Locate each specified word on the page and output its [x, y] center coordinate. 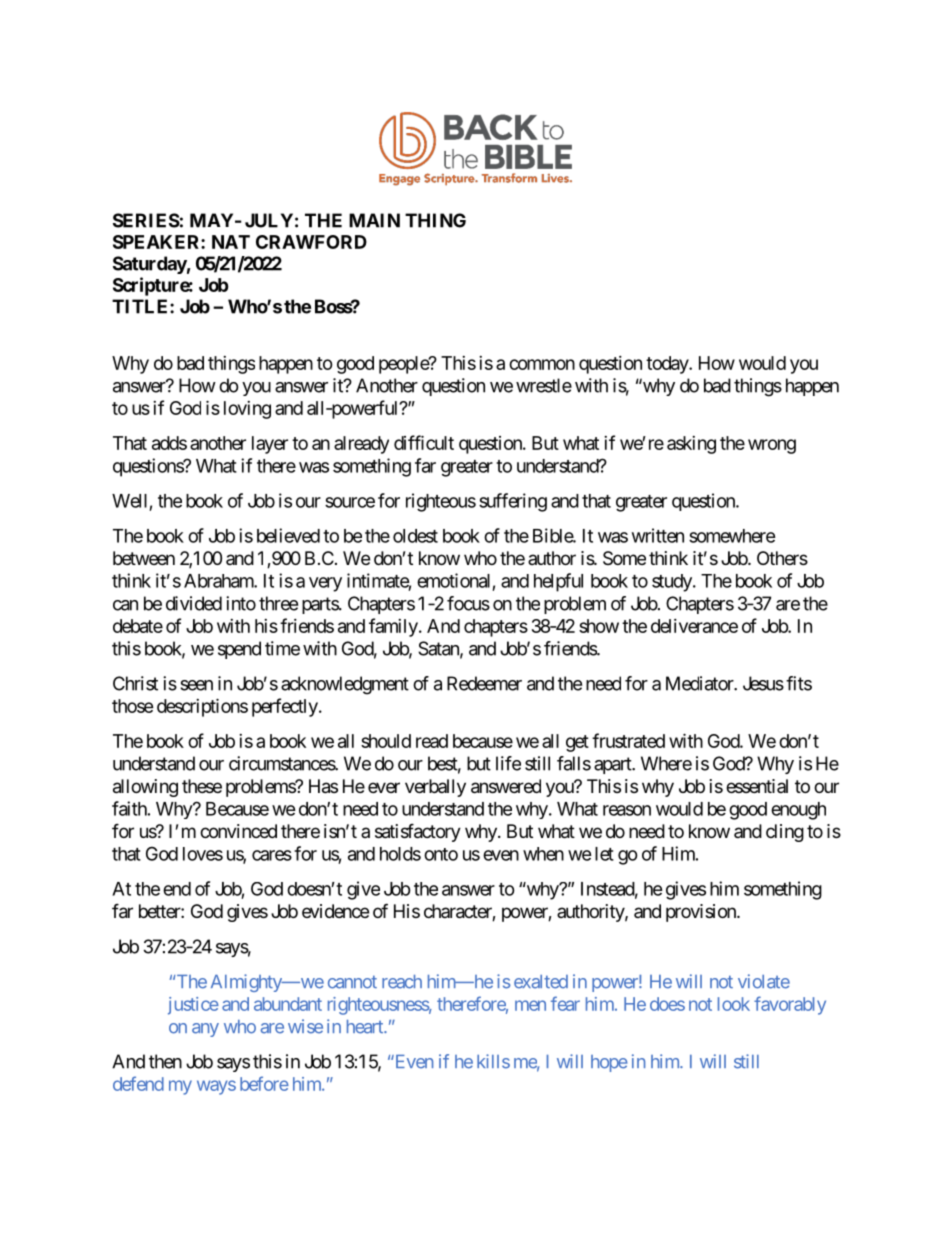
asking [691, 445]
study [673, 583]
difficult [424, 442]
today [668, 365]
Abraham [219, 581]
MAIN [374, 220]
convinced [238, 831]
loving [247, 410]
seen [196, 685]
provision [702, 913]
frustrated [628, 740]
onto [441, 854]
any [205, 1030]
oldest [415, 536]
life [508, 763]
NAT [231, 242]
